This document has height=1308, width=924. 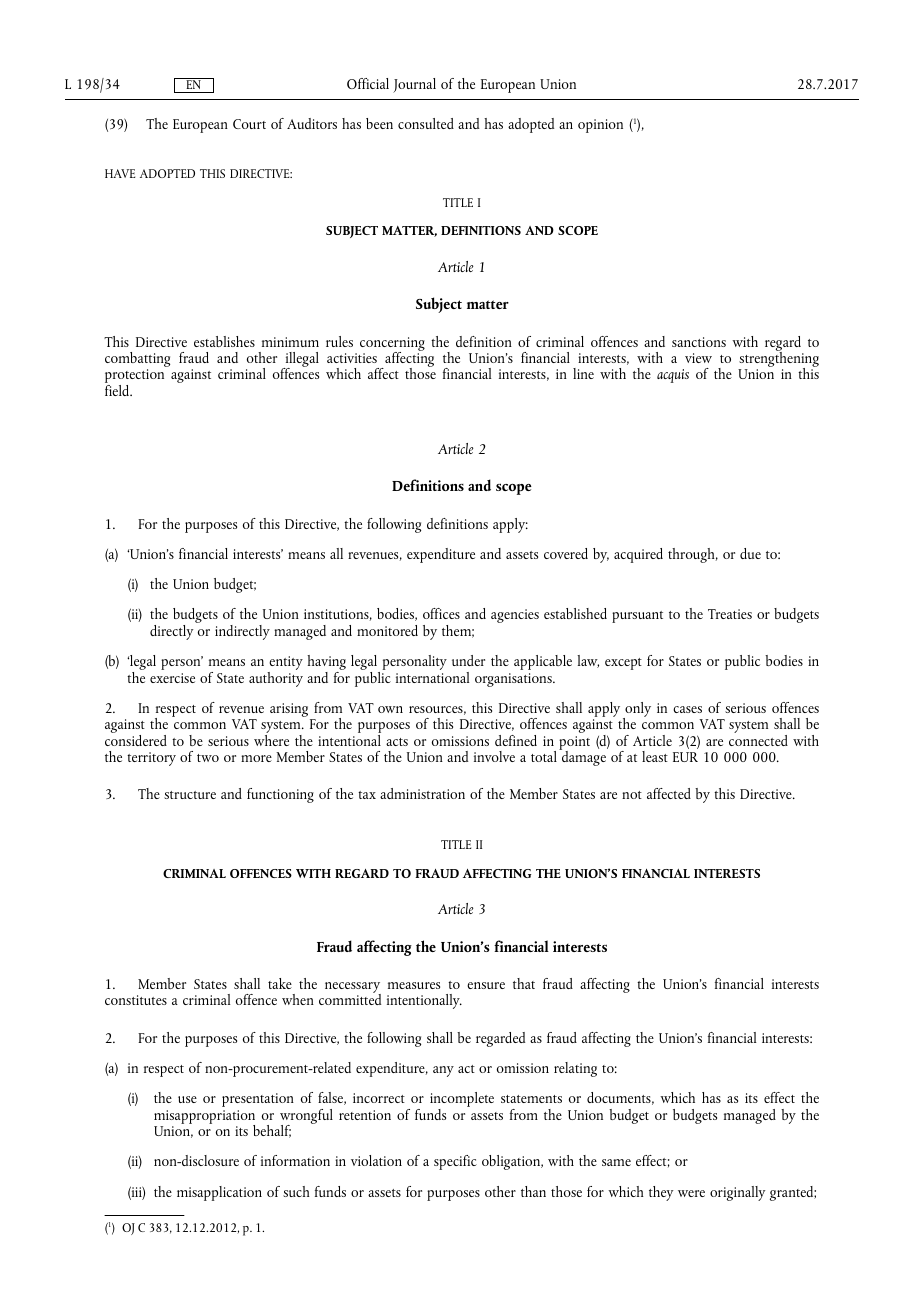 What do you see at coordinates (172, 678) in the document?
I see `exercise` at bounding box center [172, 678].
